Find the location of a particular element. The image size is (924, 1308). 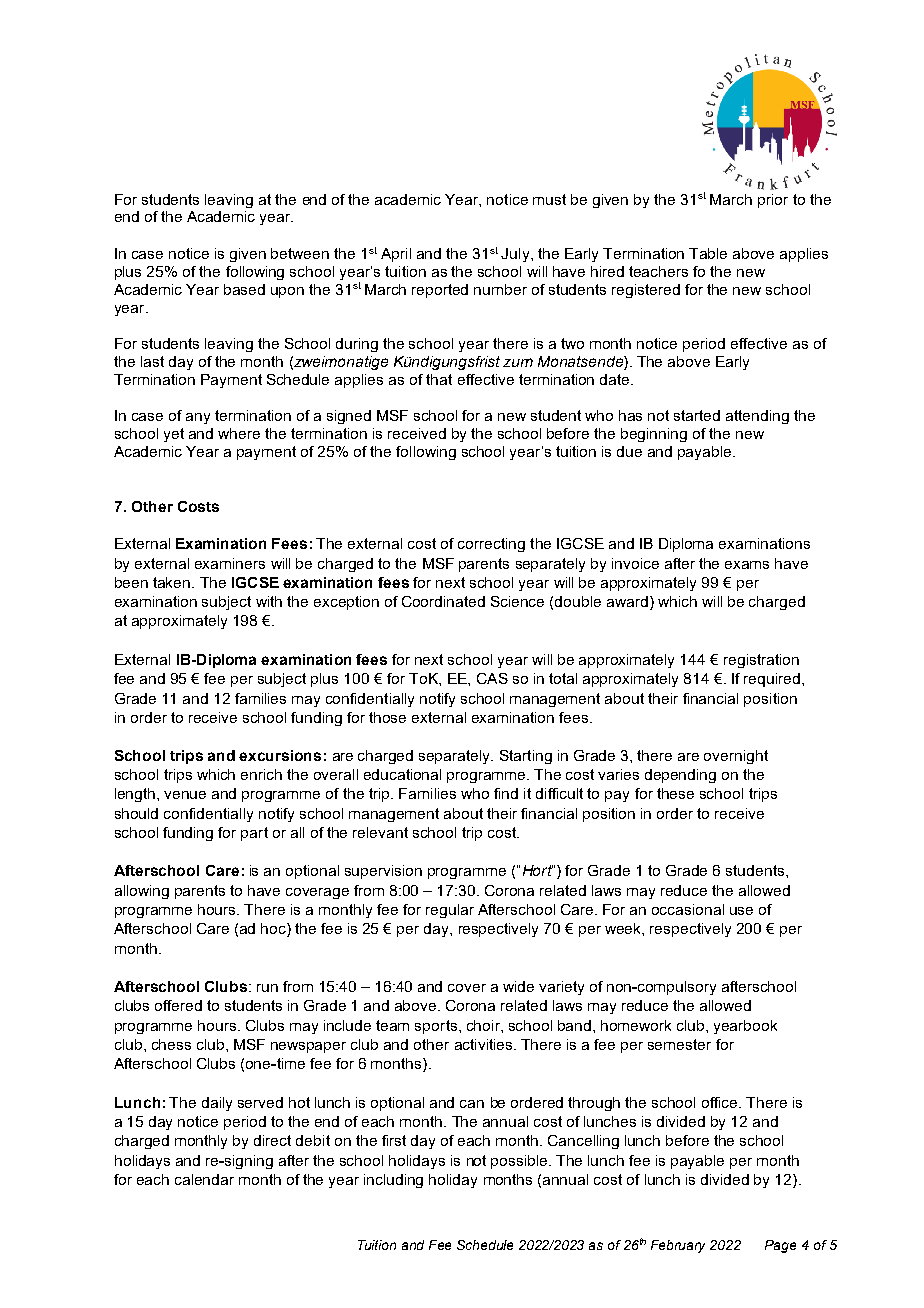

April is located at coordinates (396, 255).
